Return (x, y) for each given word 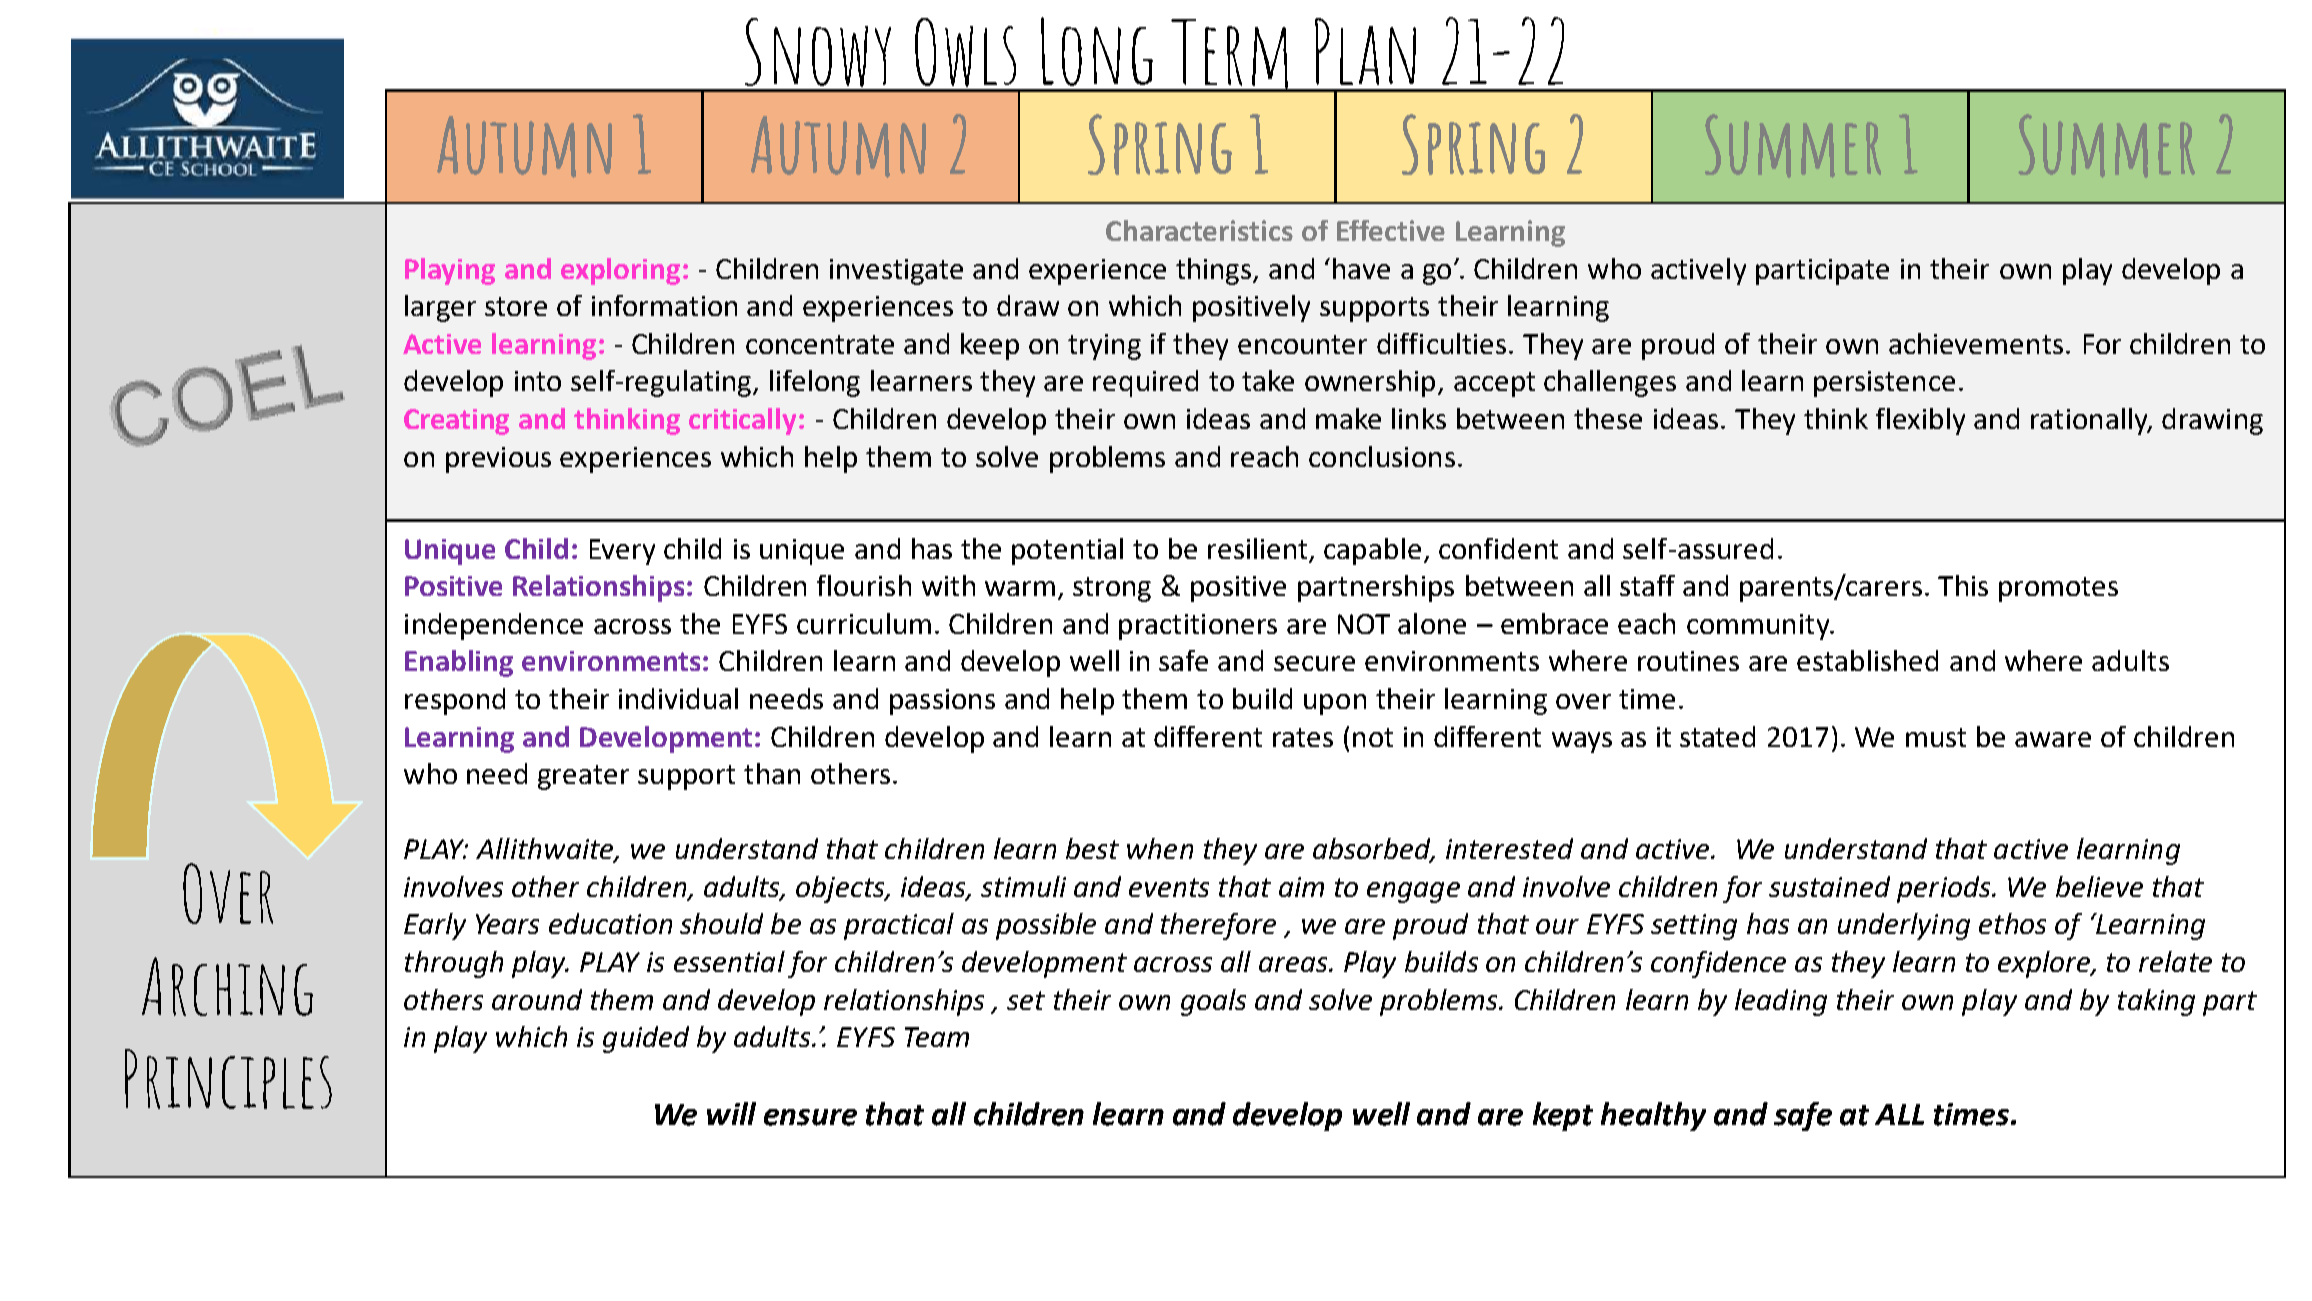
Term (1230, 55)
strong (1112, 589)
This (1963, 585)
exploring (620, 271)
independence (494, 626)
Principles (228, 1079)
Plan (1365, 51)
